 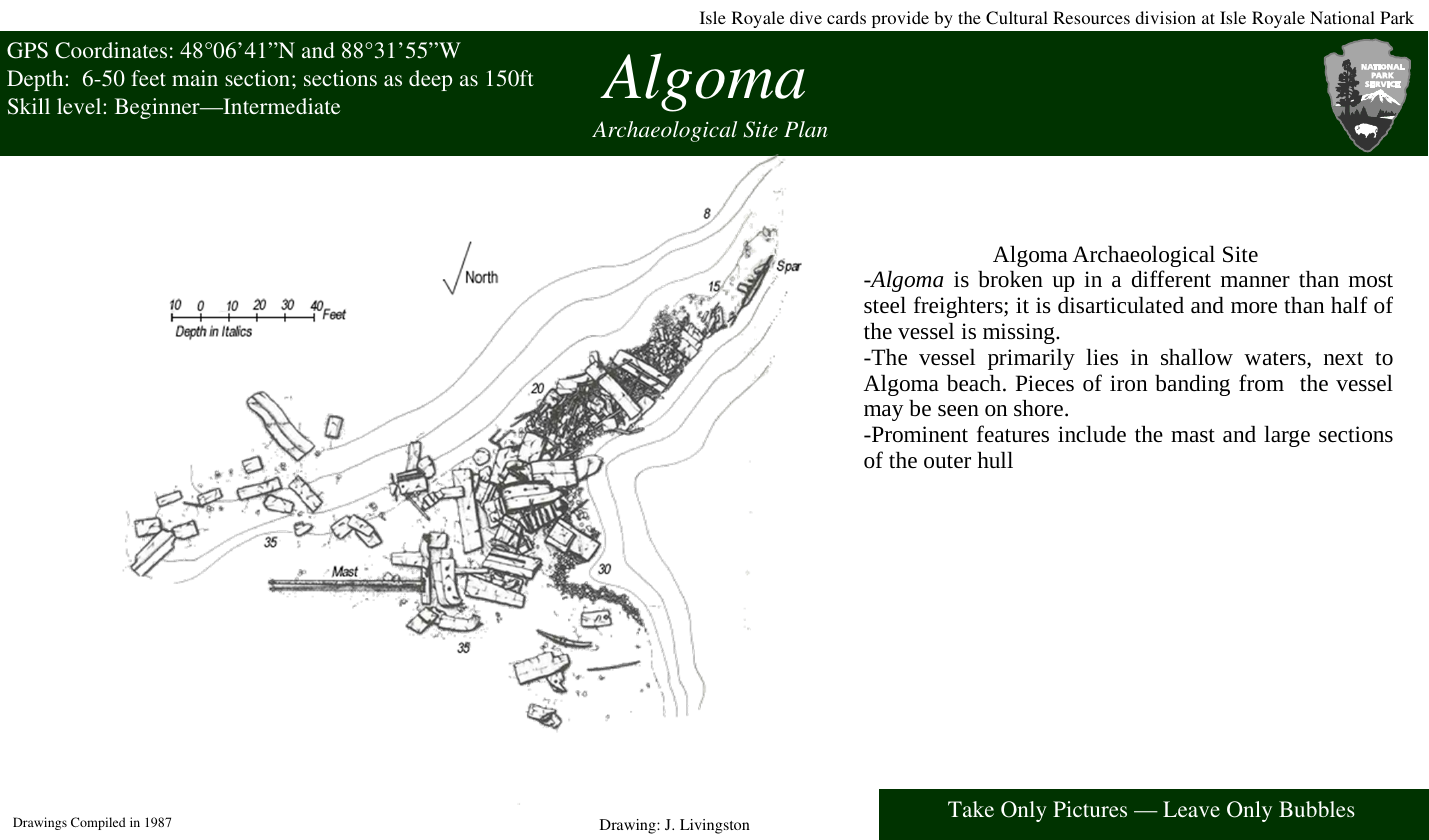 What do you see at coordinates (947, 461) in the page?
I see `outer` at bounding box center [947, 461].
